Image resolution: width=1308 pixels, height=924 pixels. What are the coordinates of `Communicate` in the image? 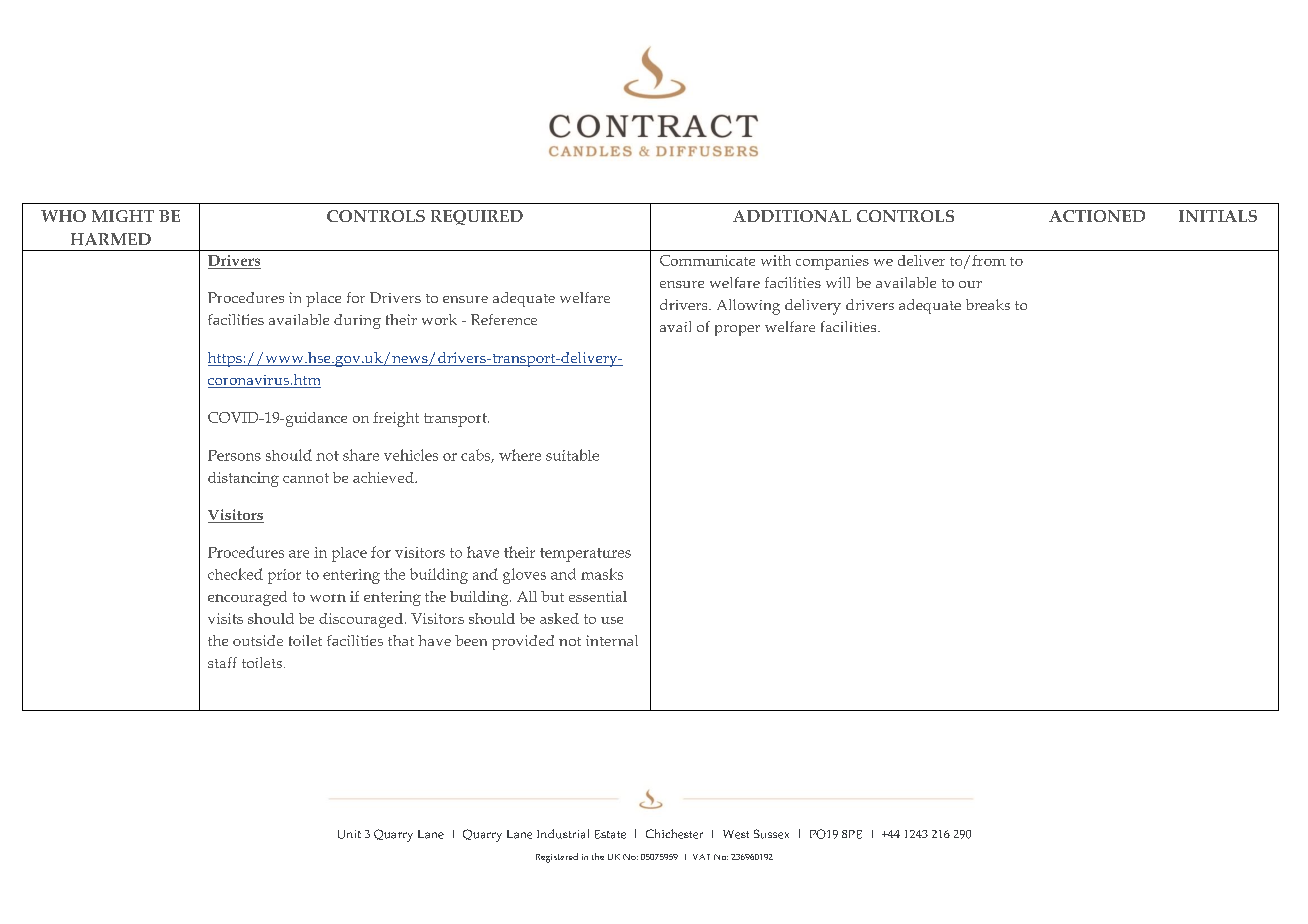 It's located at (707, 260).
